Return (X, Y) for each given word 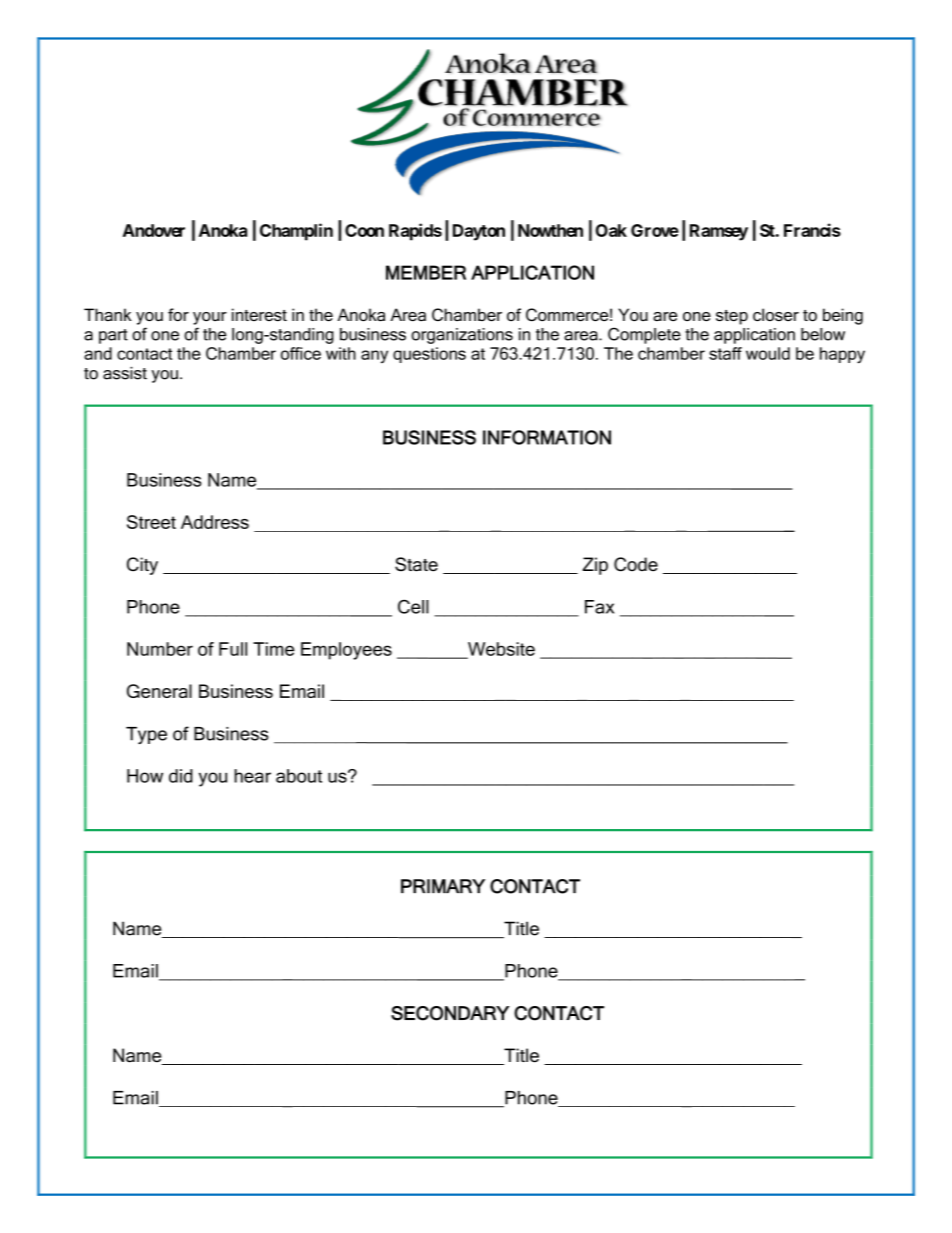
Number (160, 649)
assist (125, 373)
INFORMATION (547, 437)
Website (500, 650)
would (768, 353)
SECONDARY (450, 1013)
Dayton (479, 232)
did (181, 776)
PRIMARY (443, 886)
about (299, 776)
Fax (599, 607)
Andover (154, 230)
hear (252, 776)
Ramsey (719, 232)
